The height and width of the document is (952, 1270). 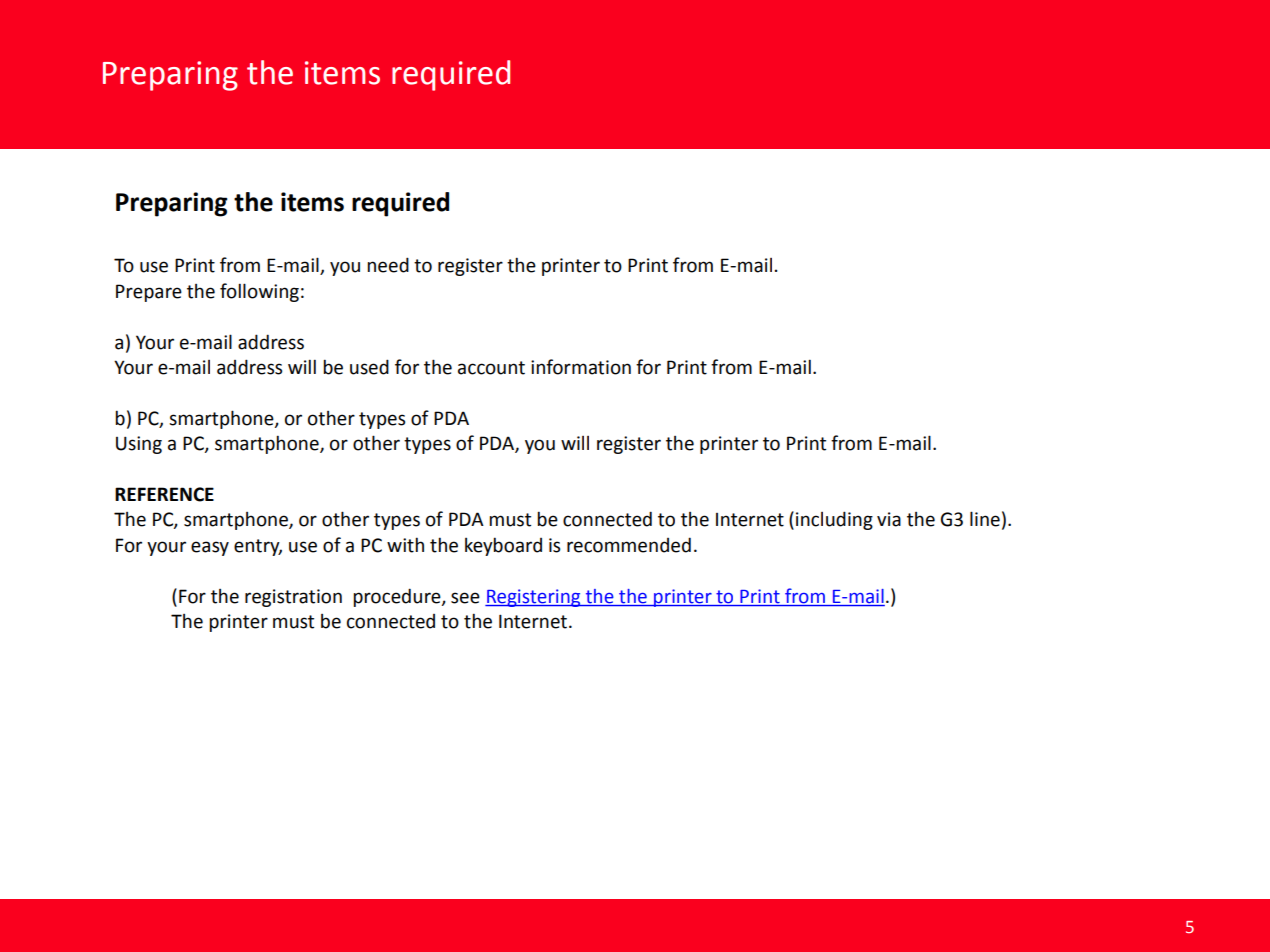 What do you see at coordinates (491, 368) in the document?
I see `account` at bounding box center [491, 368].
